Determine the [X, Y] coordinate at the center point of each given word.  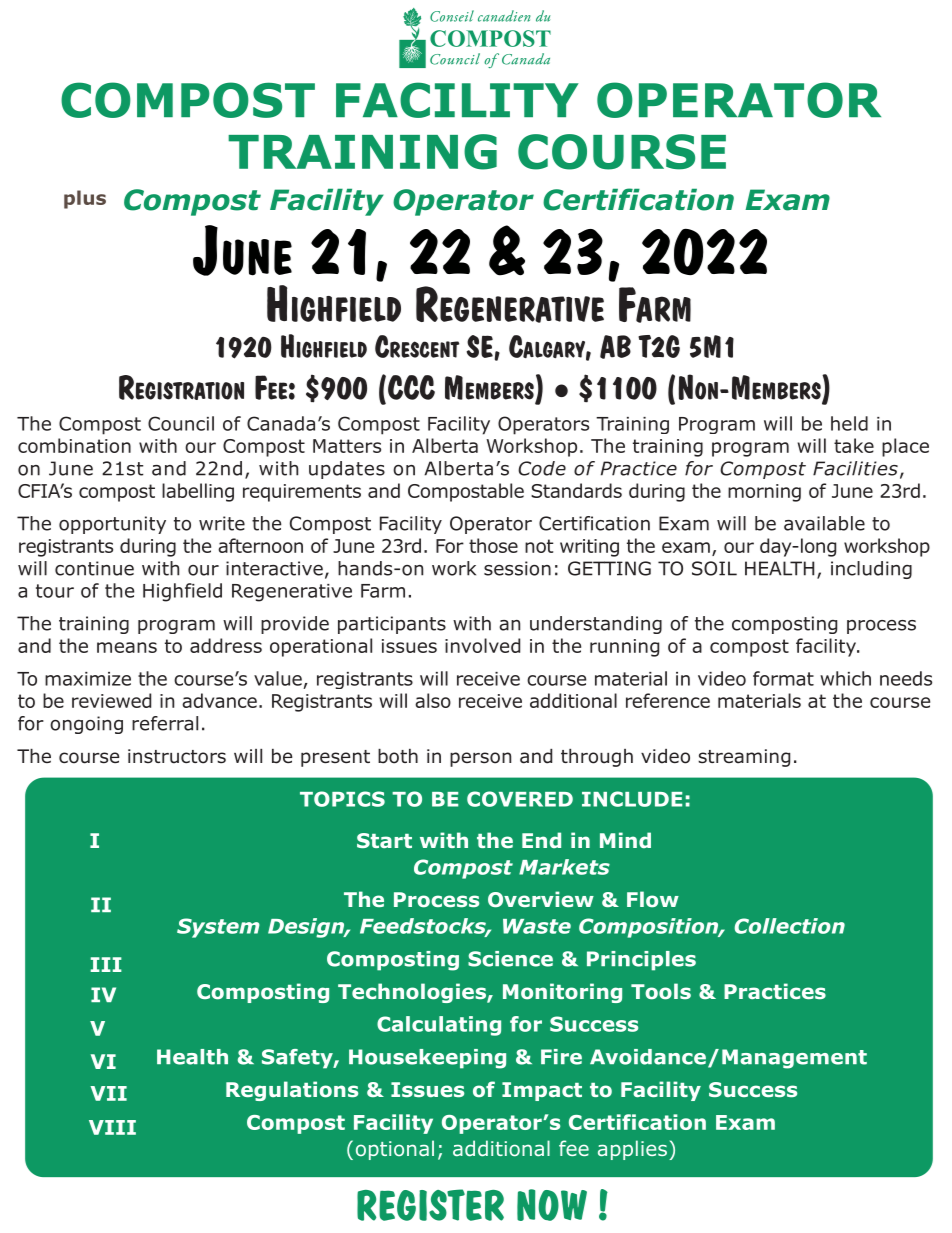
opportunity [112, 525]
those [493, 545]
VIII [112, 1127]
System [218, 928]
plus [85, 199]
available [824, 523]
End [541, 840]
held [849, 423]
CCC [411, 387]
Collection [789, 926]
